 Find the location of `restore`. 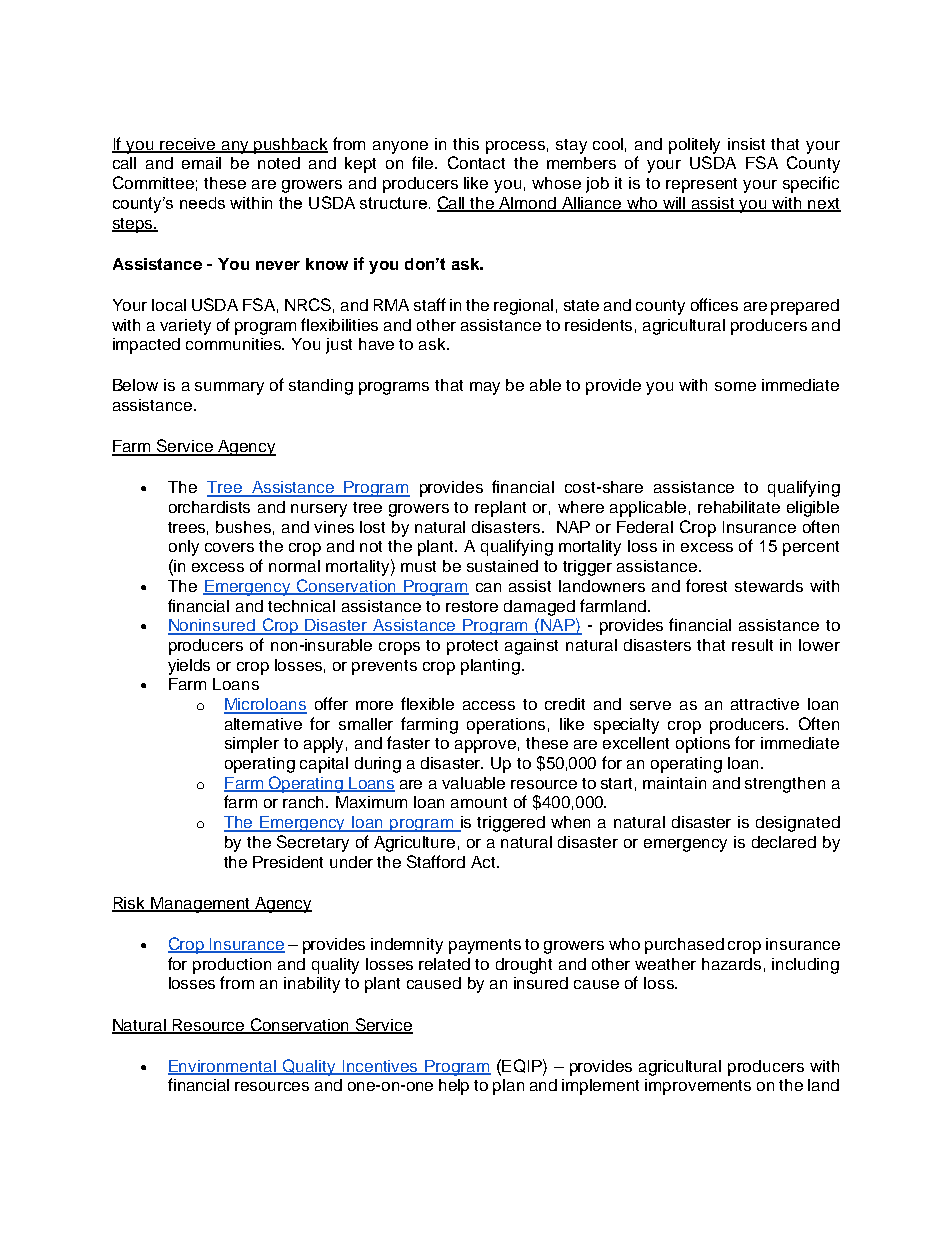

restore is located at coordinates (472, 606).
